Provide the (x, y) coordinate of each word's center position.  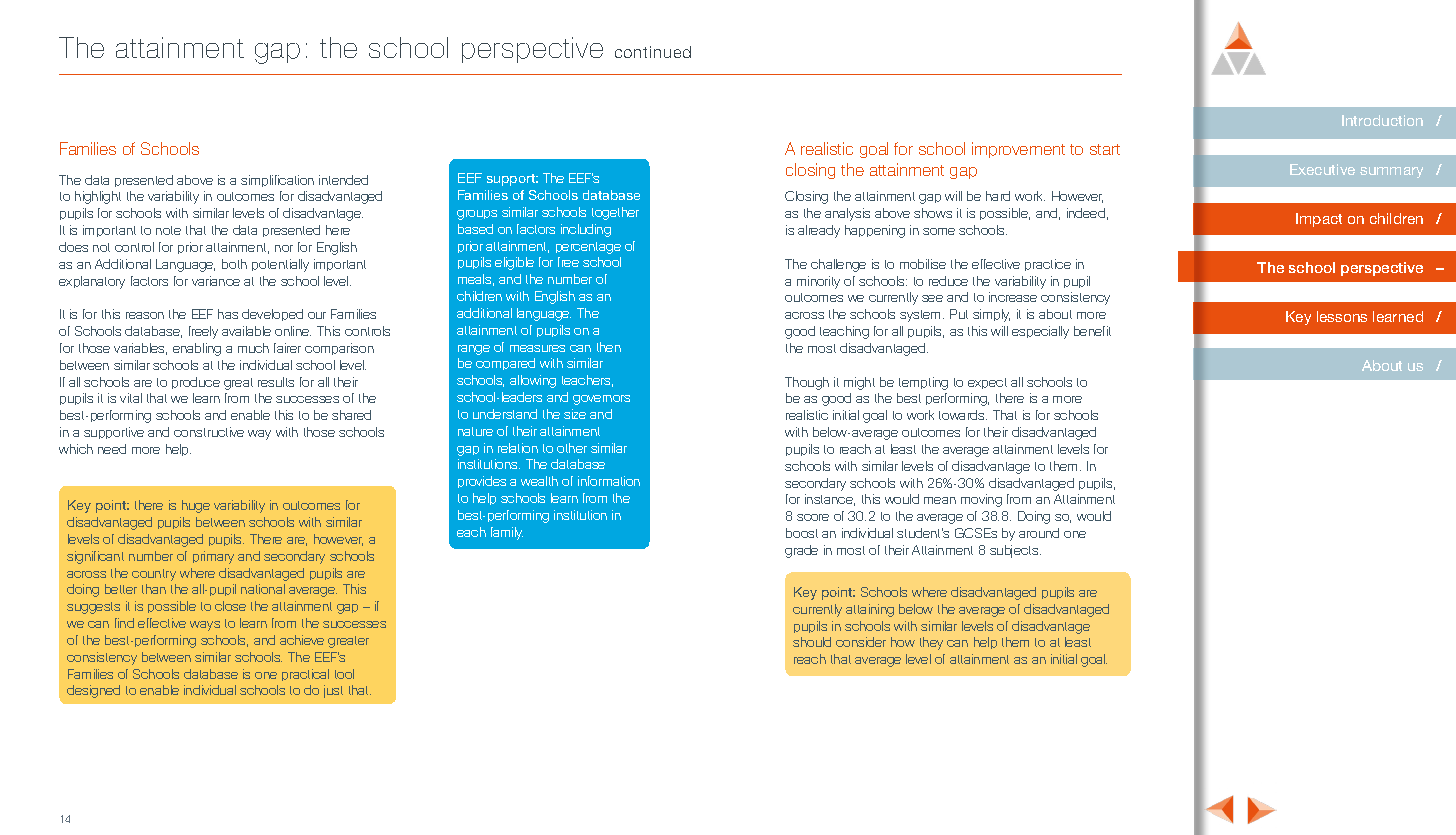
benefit (1092, 331)
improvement (1018, 150)
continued (653, 52)
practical (305, 675)
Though (807, 383)
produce (196, 383)
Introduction (1382, 120)
